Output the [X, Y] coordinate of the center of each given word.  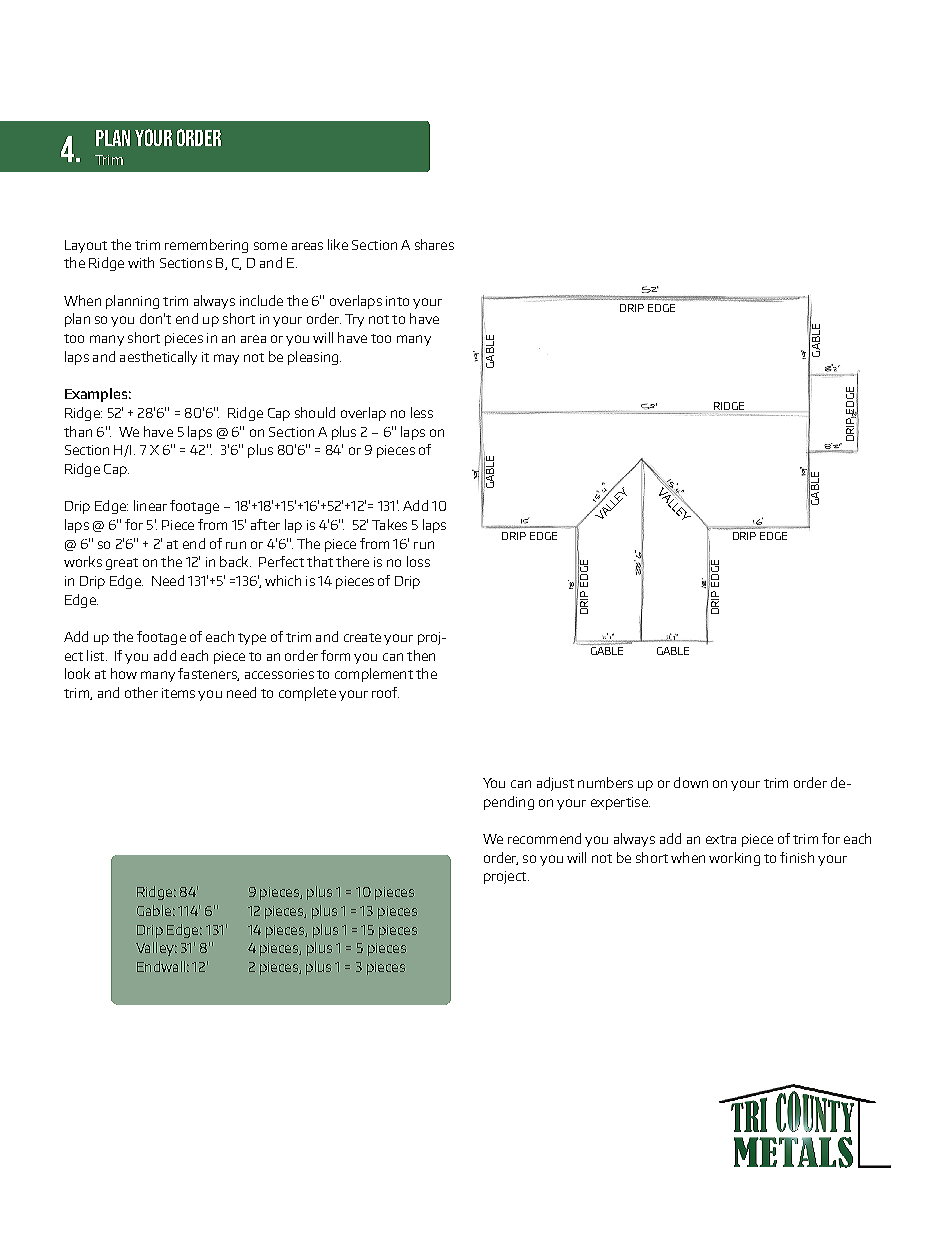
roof [385, 692]
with [141, 262]
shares [434, 244]
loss [418, 561]
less [422, 412]
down [691, 782]
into [397, 301]
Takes [389, 524]
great [122, 564]
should [315, 412]
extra [721, 839]
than [78, 431]
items [178, 693]
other [141, 692]
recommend [544, 838]
